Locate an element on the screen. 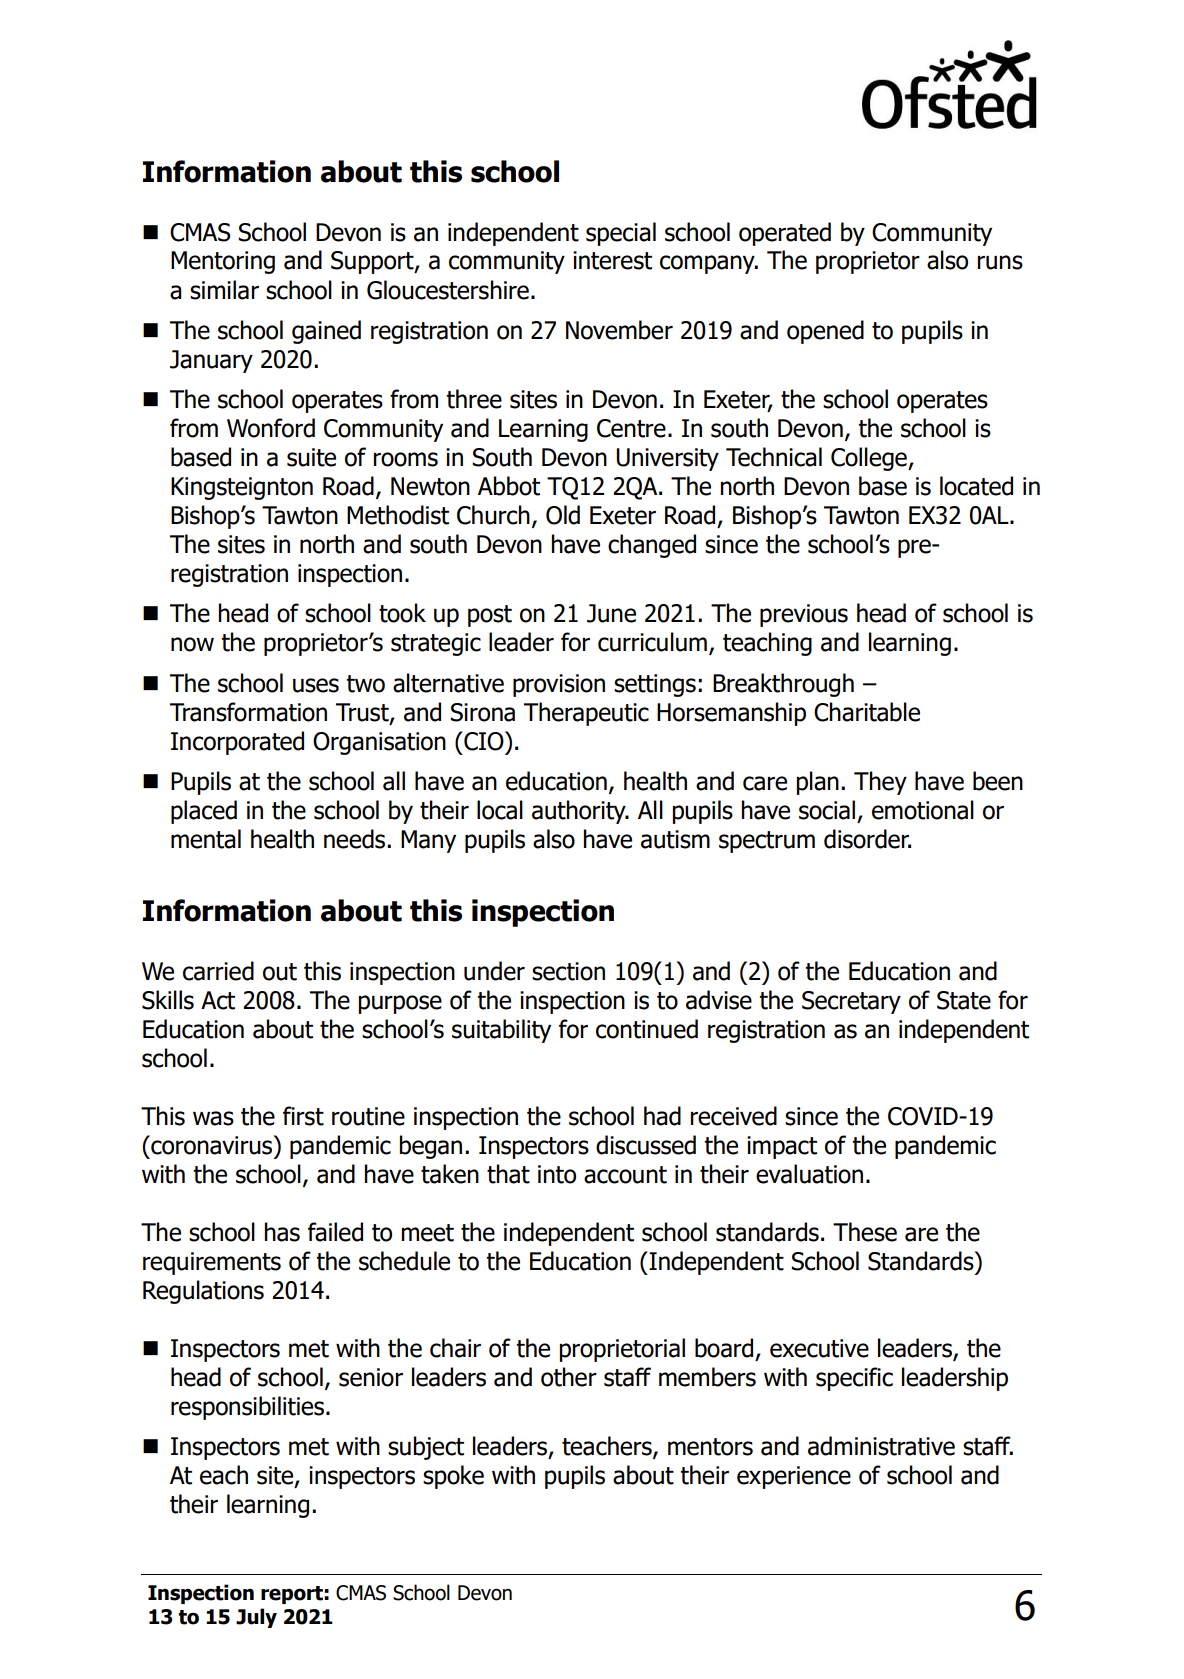 The height and width of the screenshot is (1679, 1184). similar is located at coordinates (224, 290).
